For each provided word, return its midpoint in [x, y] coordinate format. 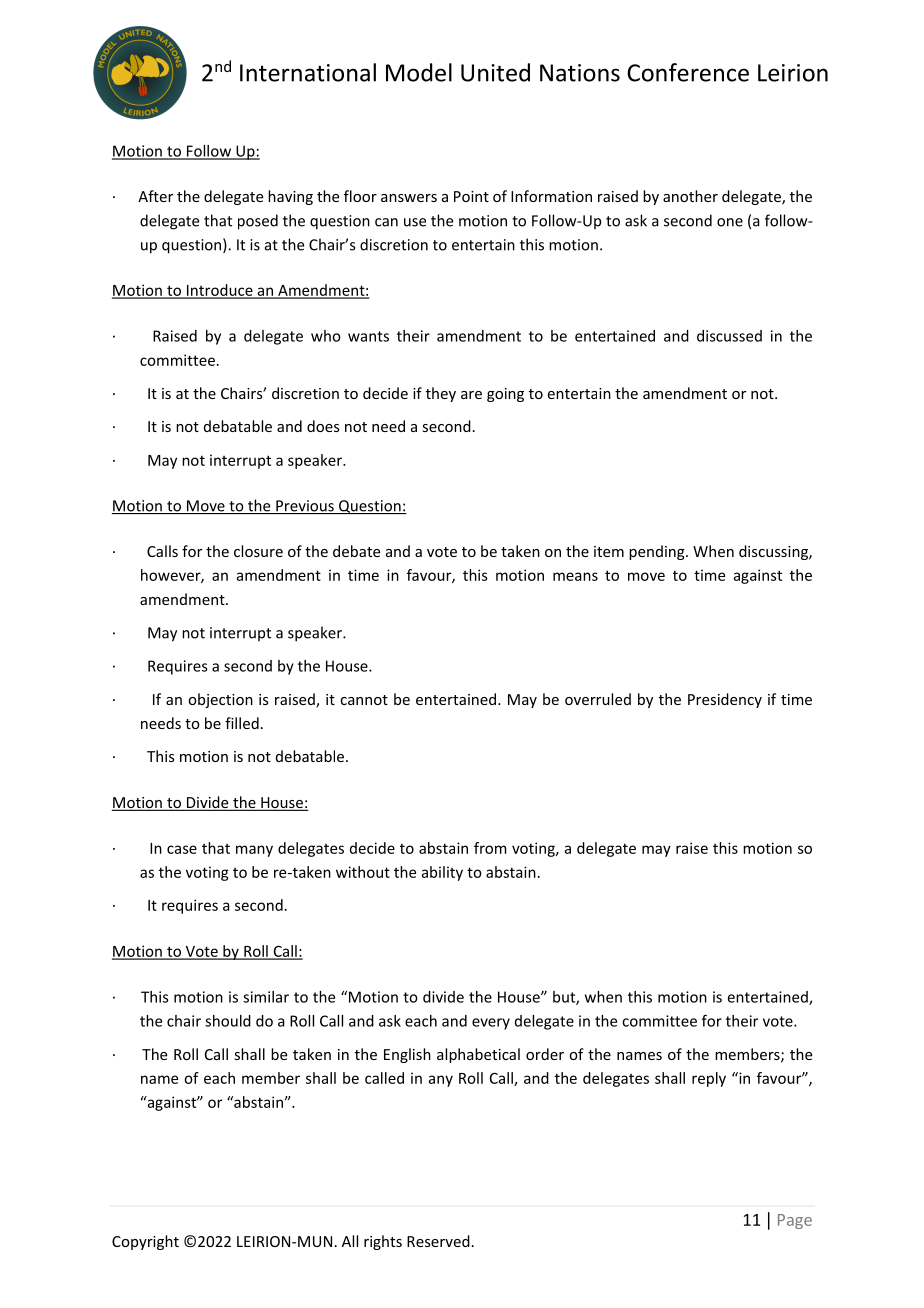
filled [242, 723]
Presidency [725, 700]
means [575, 576]
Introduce [219, 291]
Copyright [145, 1242]
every [491, 1024]
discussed [729, 336]
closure [258, 551]
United [495, 72]
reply [709, 1079]
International [308, 72]
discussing [774, 552]
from [490, 848]
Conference [688, 72]
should [228, 1021]
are [471, 395]
